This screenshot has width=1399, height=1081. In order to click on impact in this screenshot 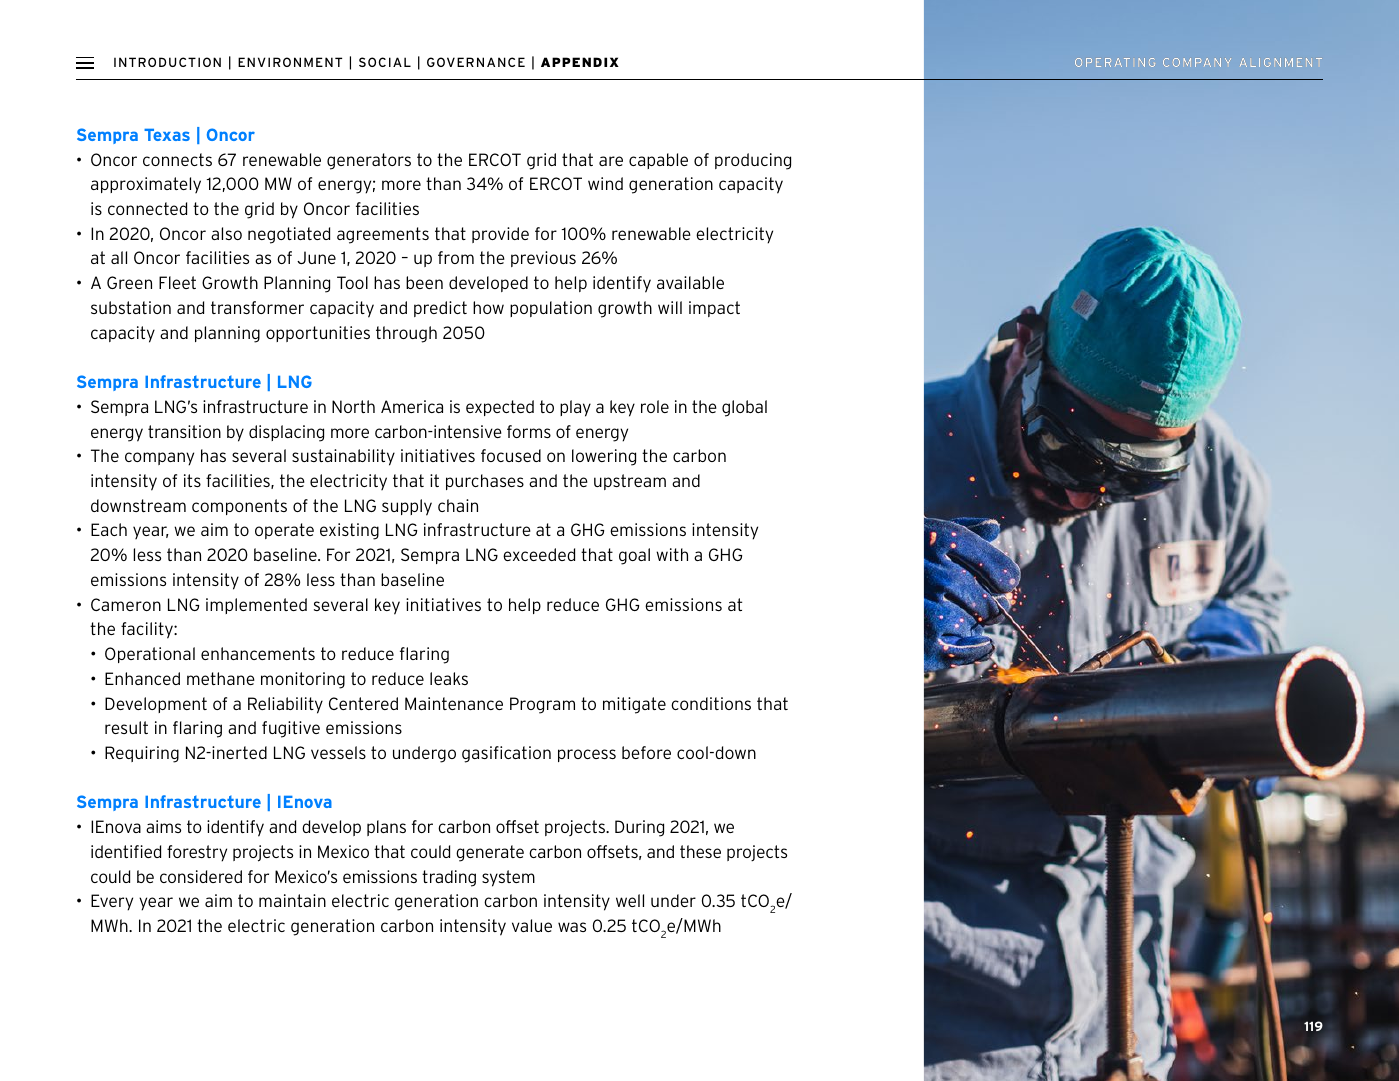, I will do `click(714, 309)`.
